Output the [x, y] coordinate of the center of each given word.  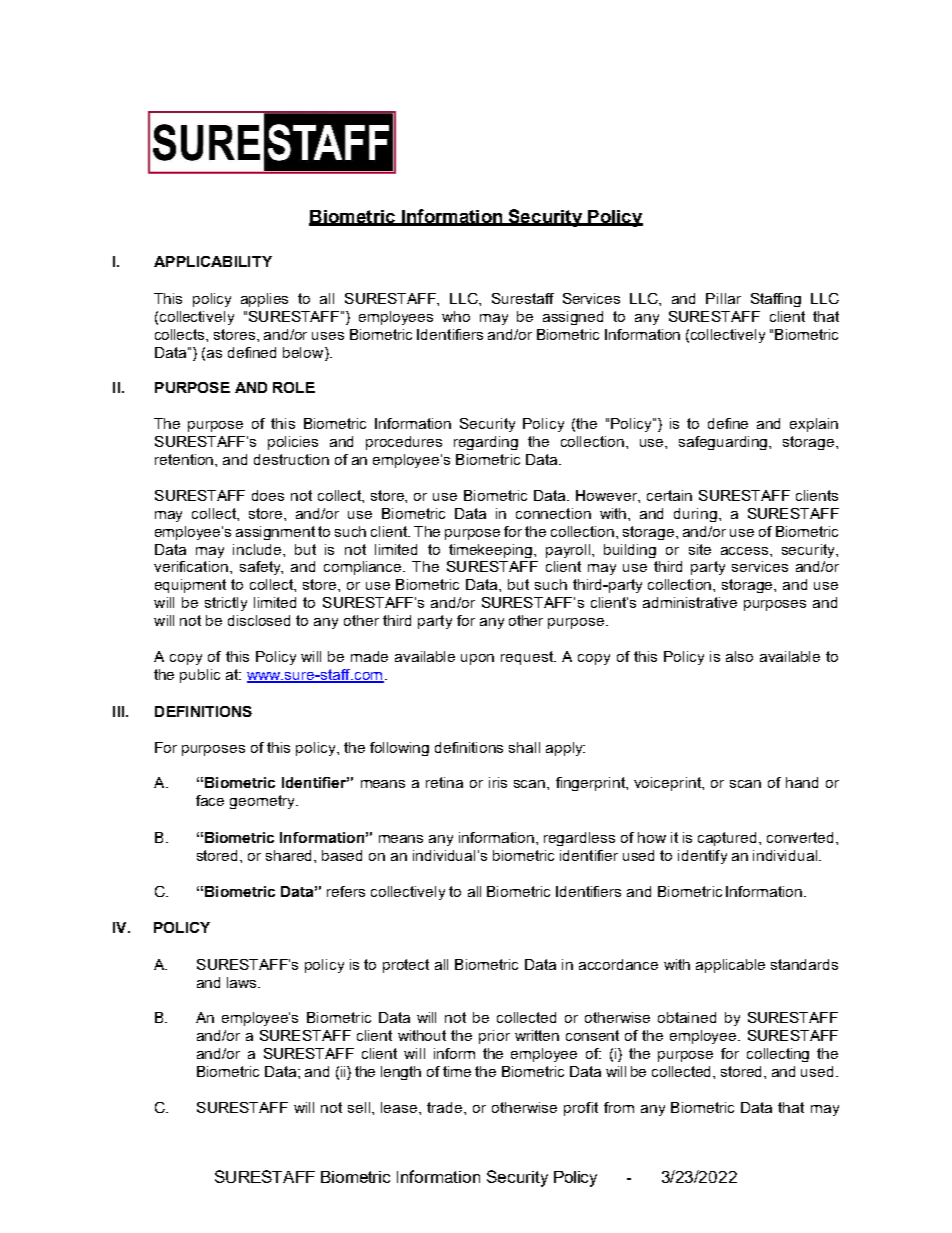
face [210, 800]
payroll [569, 551]
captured [729, 839]
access [746, 551]
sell [360, 1107]
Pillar [723, 298]
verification [191, 566]
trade [446, 1107]
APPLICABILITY [213, 261]
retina [444, 782]
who [456, 316]
